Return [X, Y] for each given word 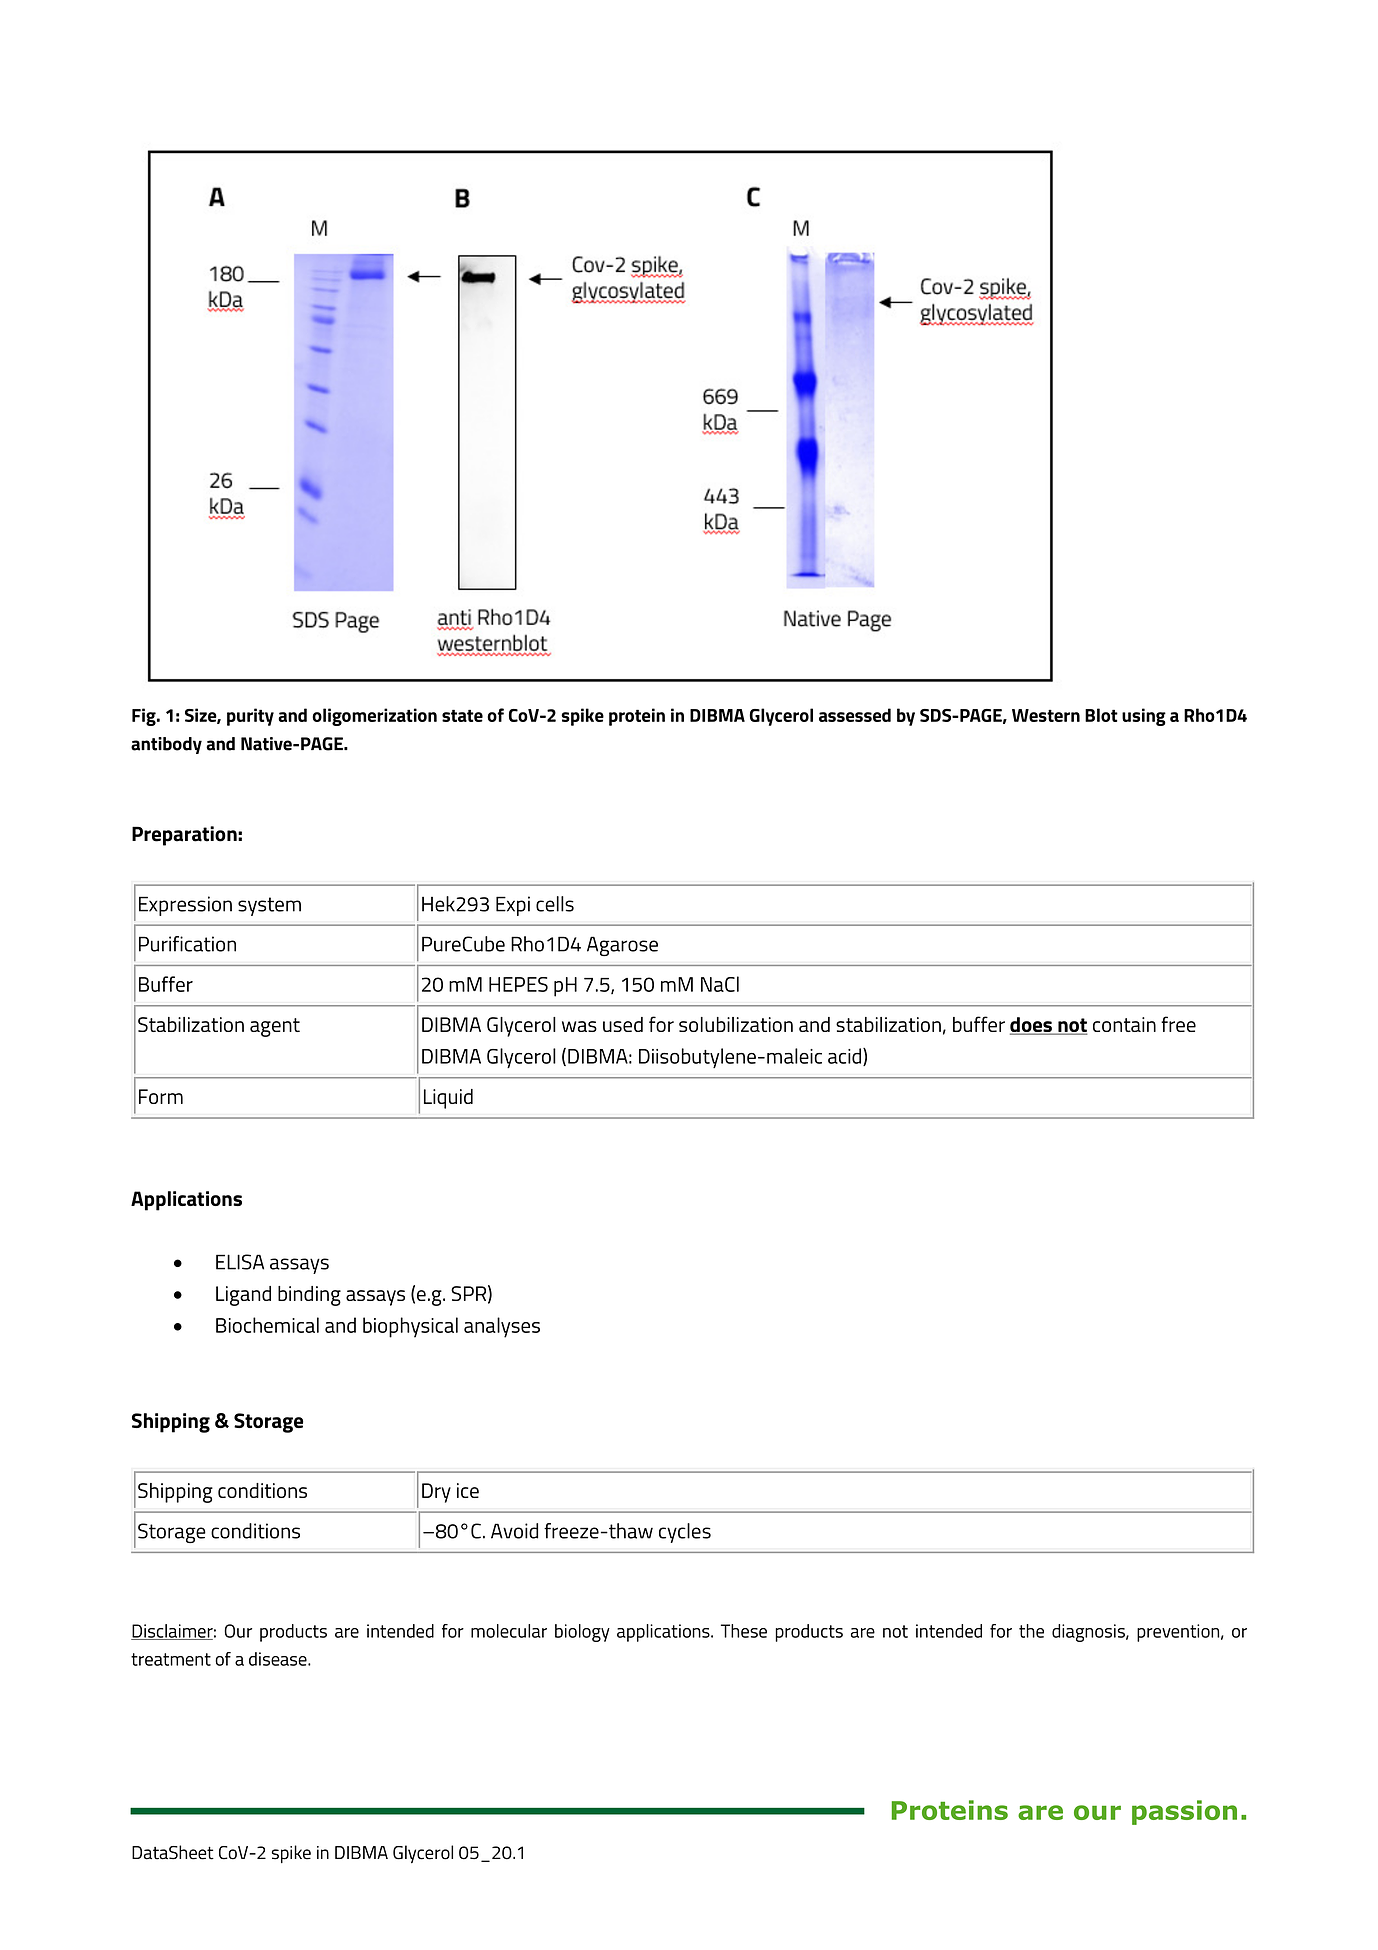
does [1032, 1026]
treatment [171, 1659]
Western [1046, 715]
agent [275, 1027]
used [623, 1024]
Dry [436, 1493]
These [744, 1631]
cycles [685, 1533]
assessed [855, 715]
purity [250, 717]
